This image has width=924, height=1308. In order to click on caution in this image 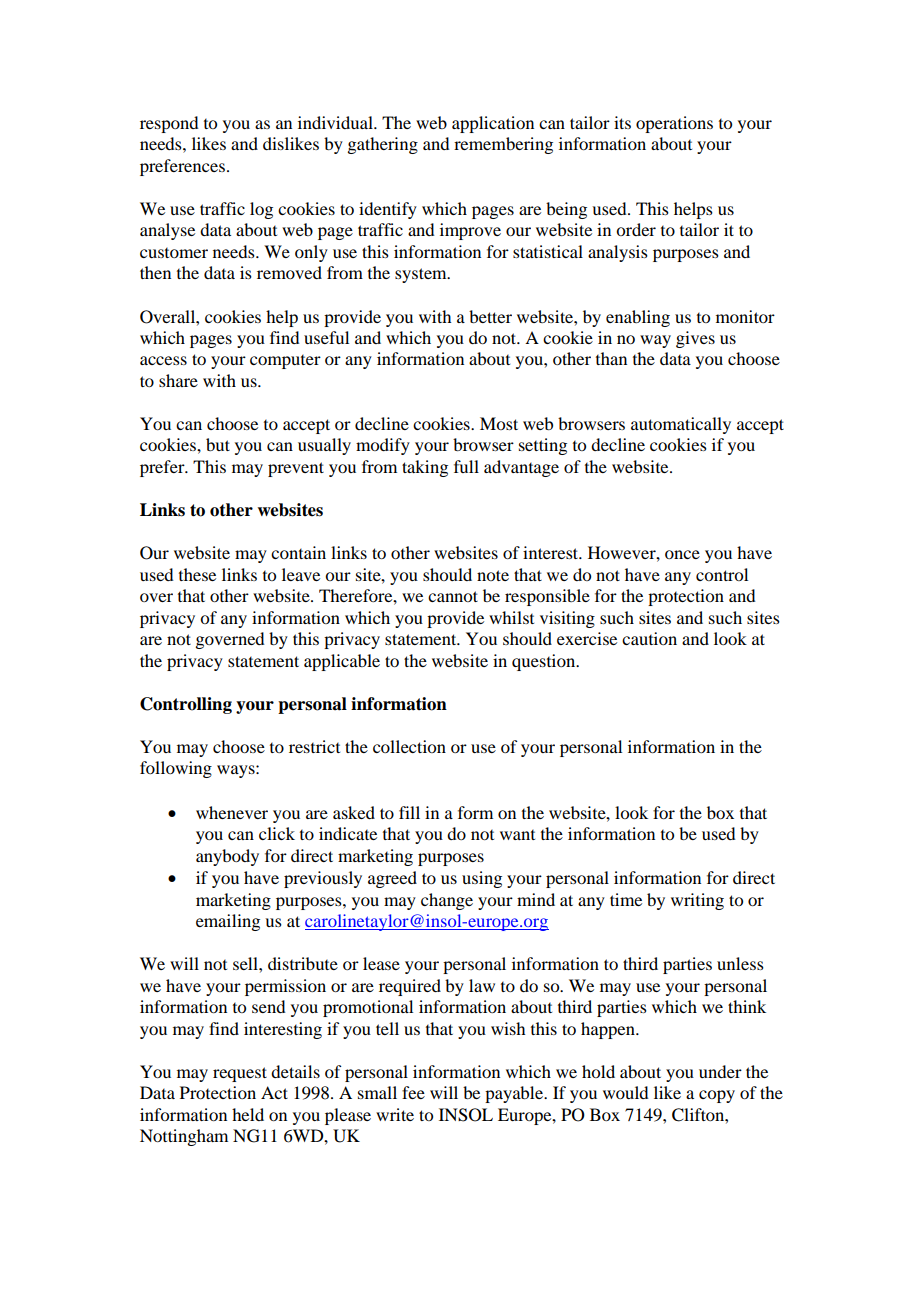, I will do `click(649, 638)`.
